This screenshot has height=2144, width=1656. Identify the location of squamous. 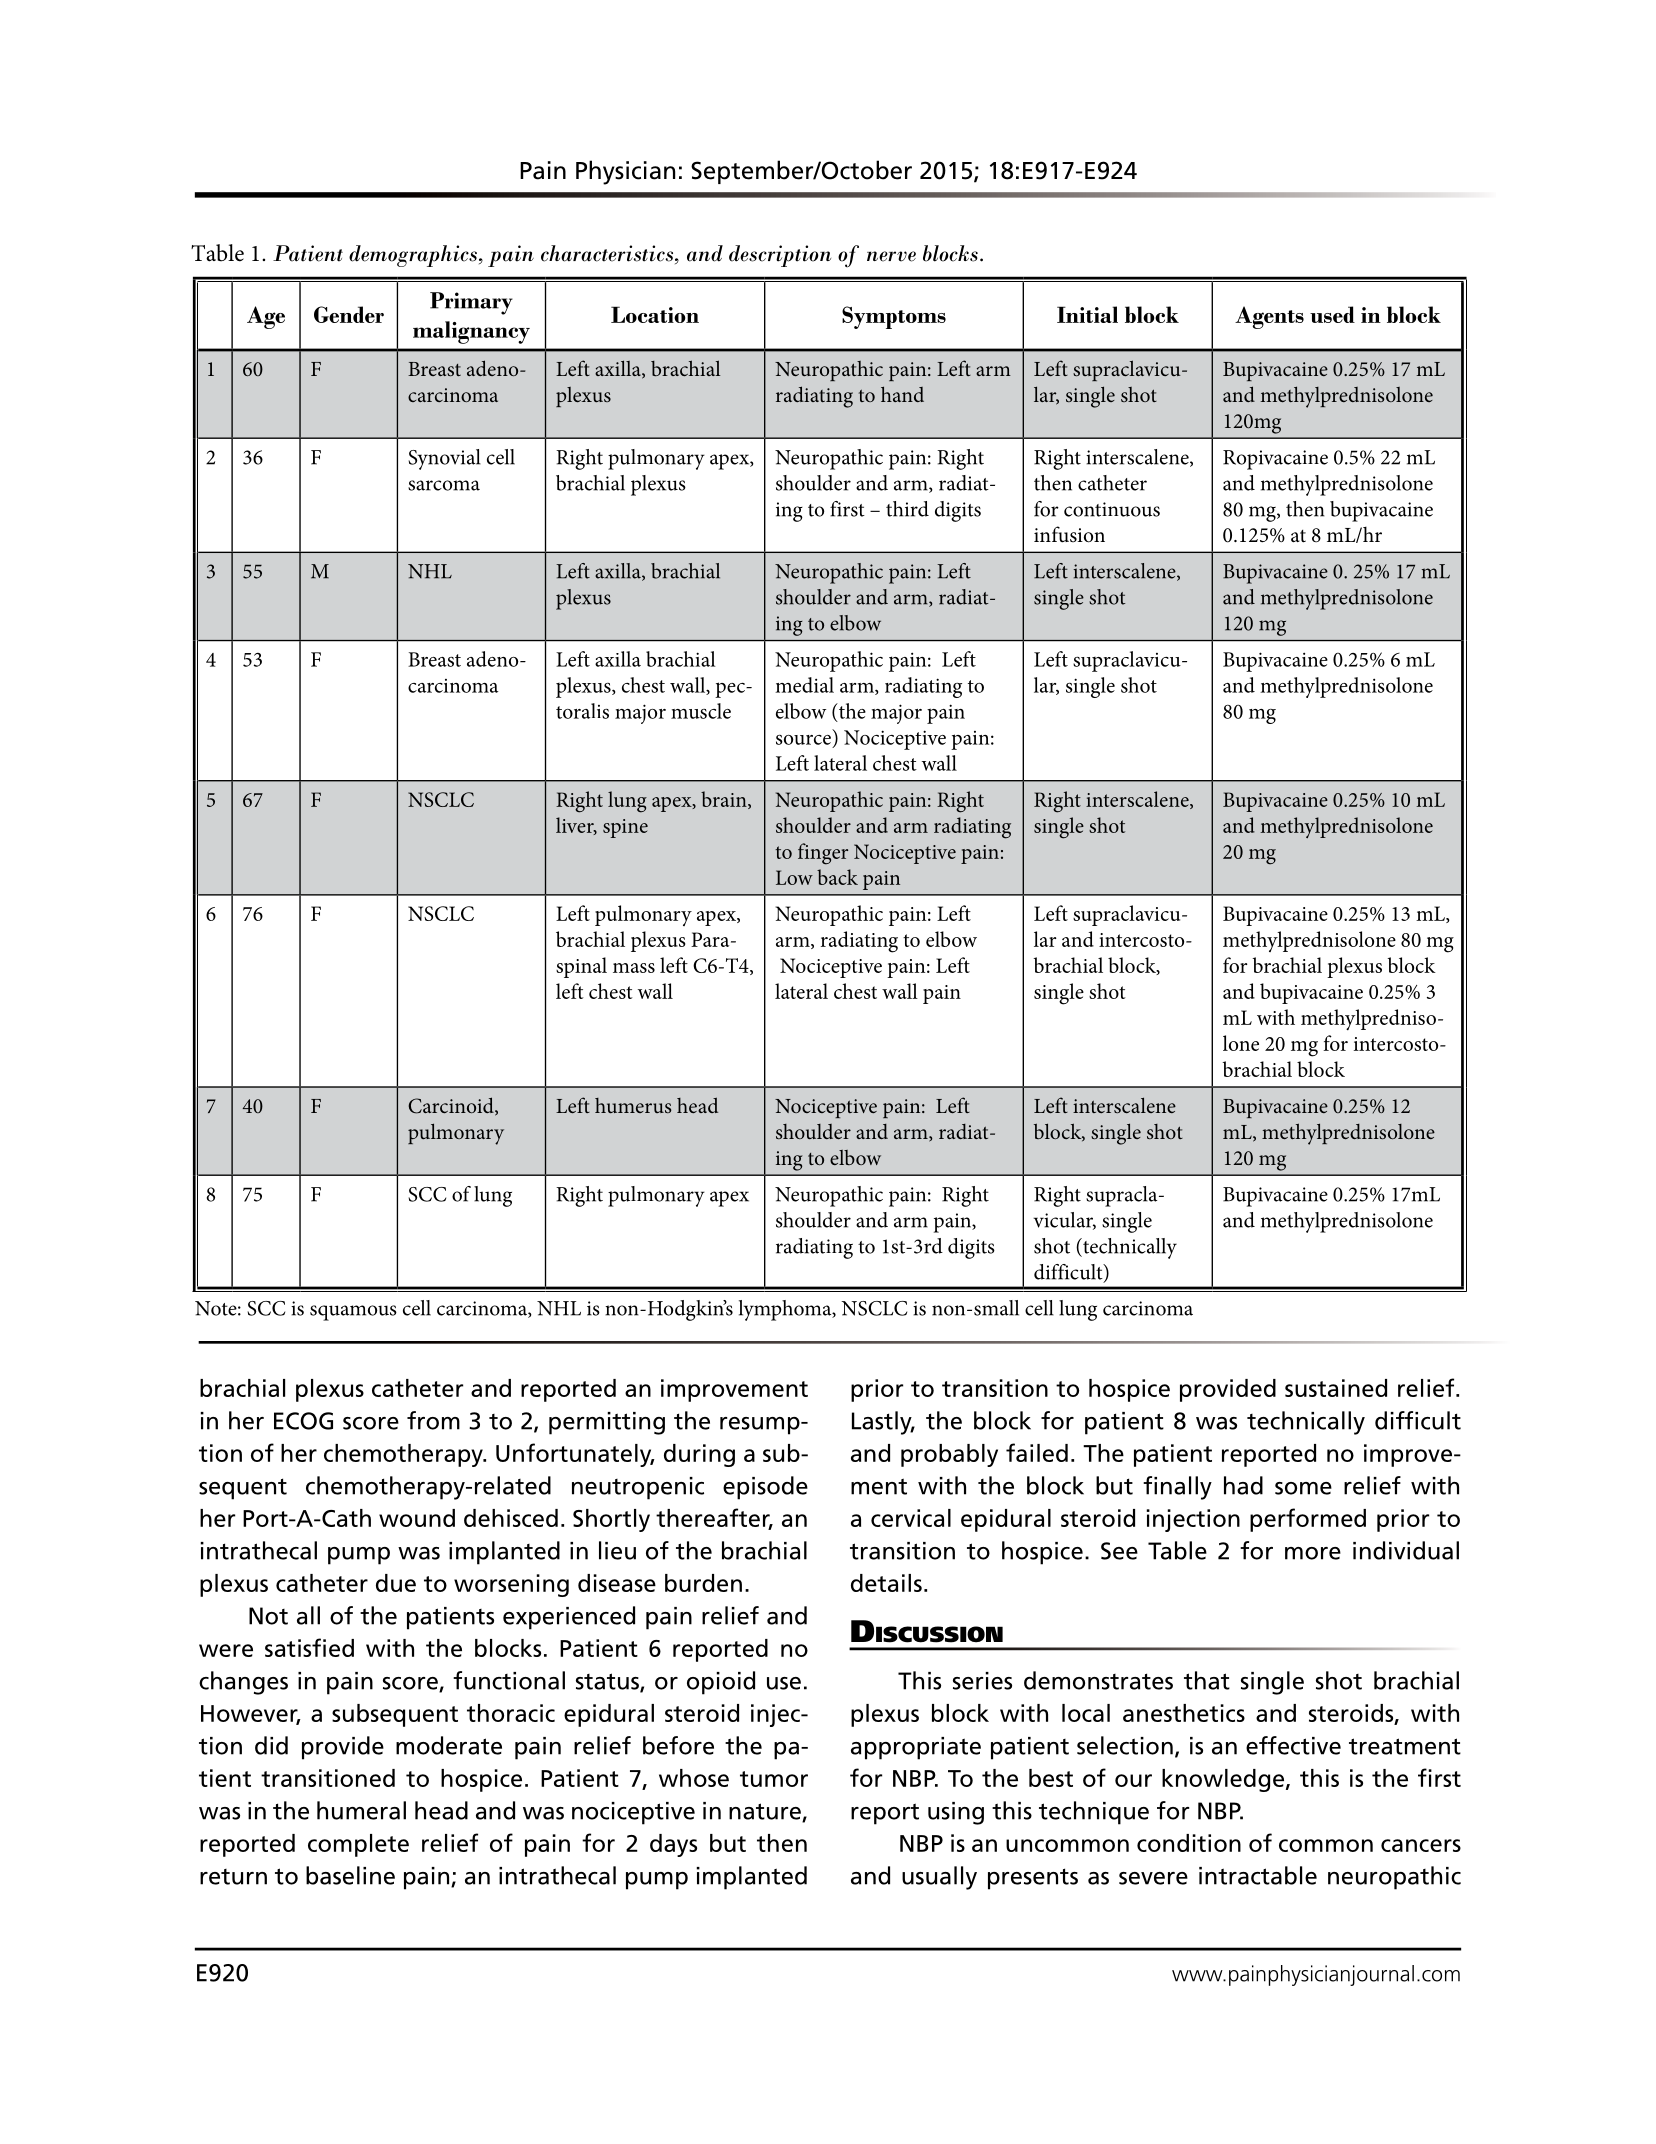
(353, 1313).
